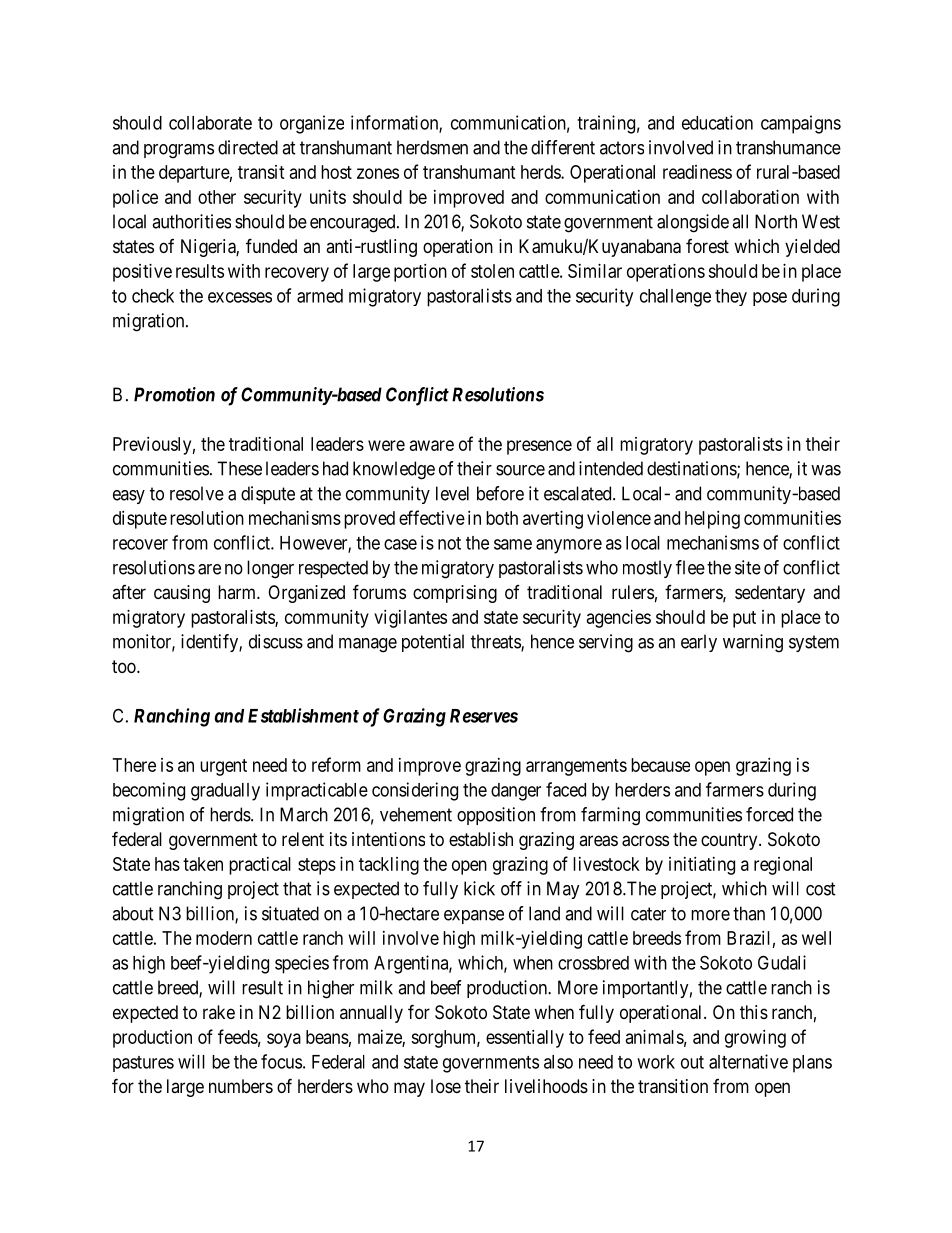 The height and width of the screenshot is (1233, 952). I want to click on sedentary, so click(770, 594).
